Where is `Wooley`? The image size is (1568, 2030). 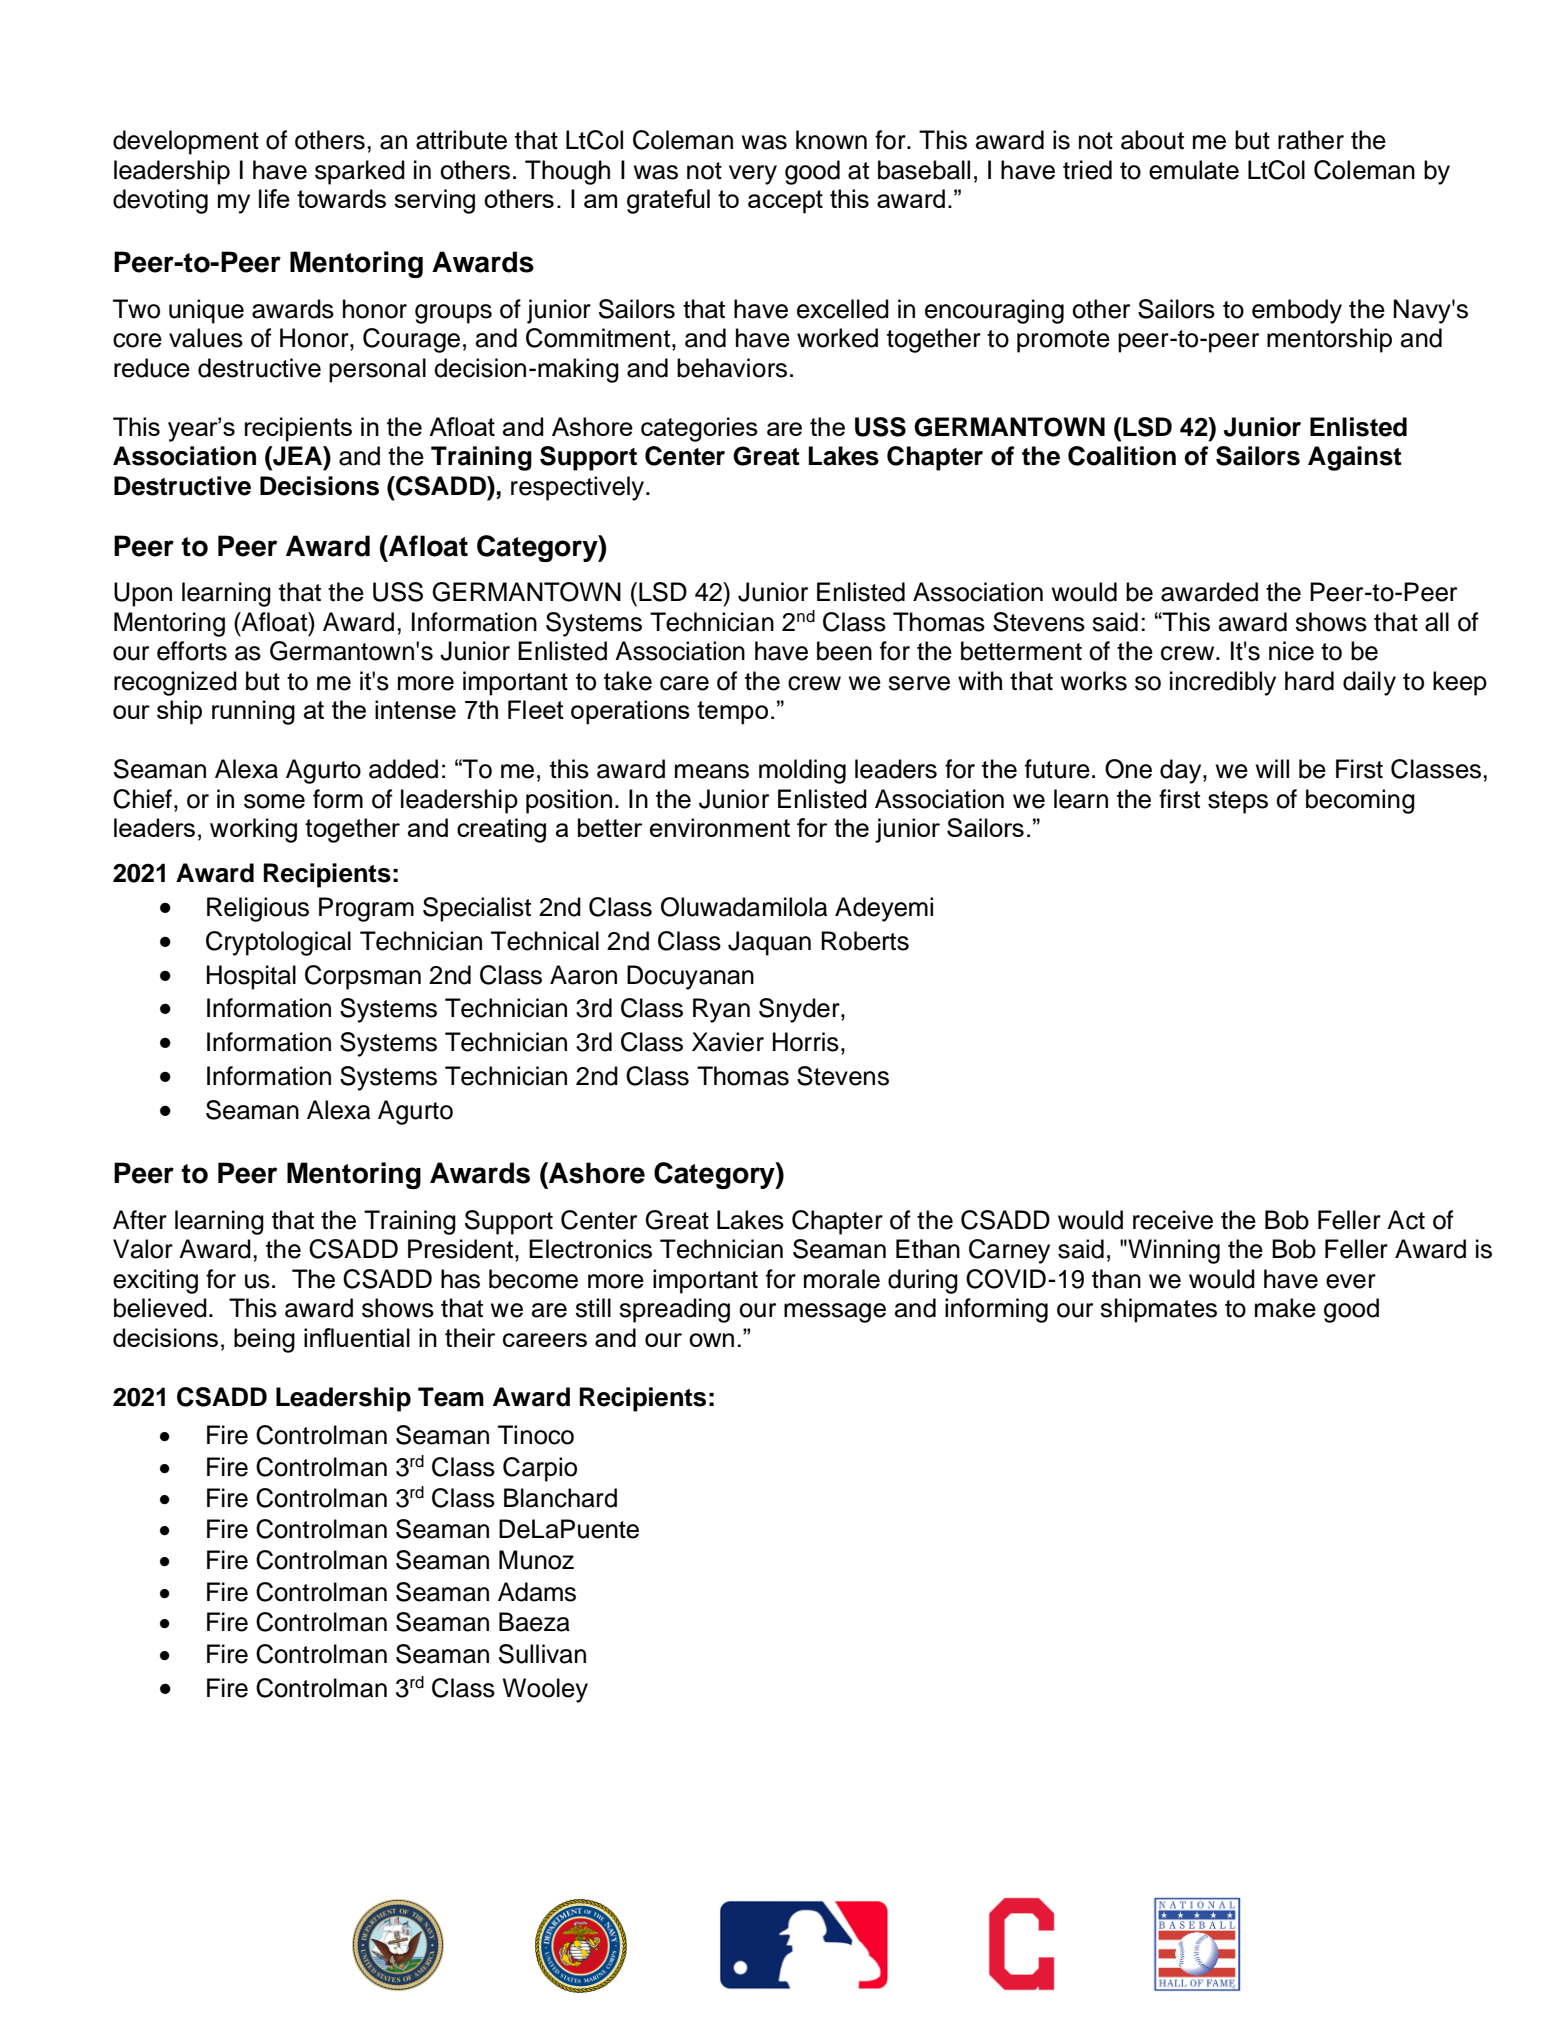 Wooley is located at coordinates (545, 1690).
